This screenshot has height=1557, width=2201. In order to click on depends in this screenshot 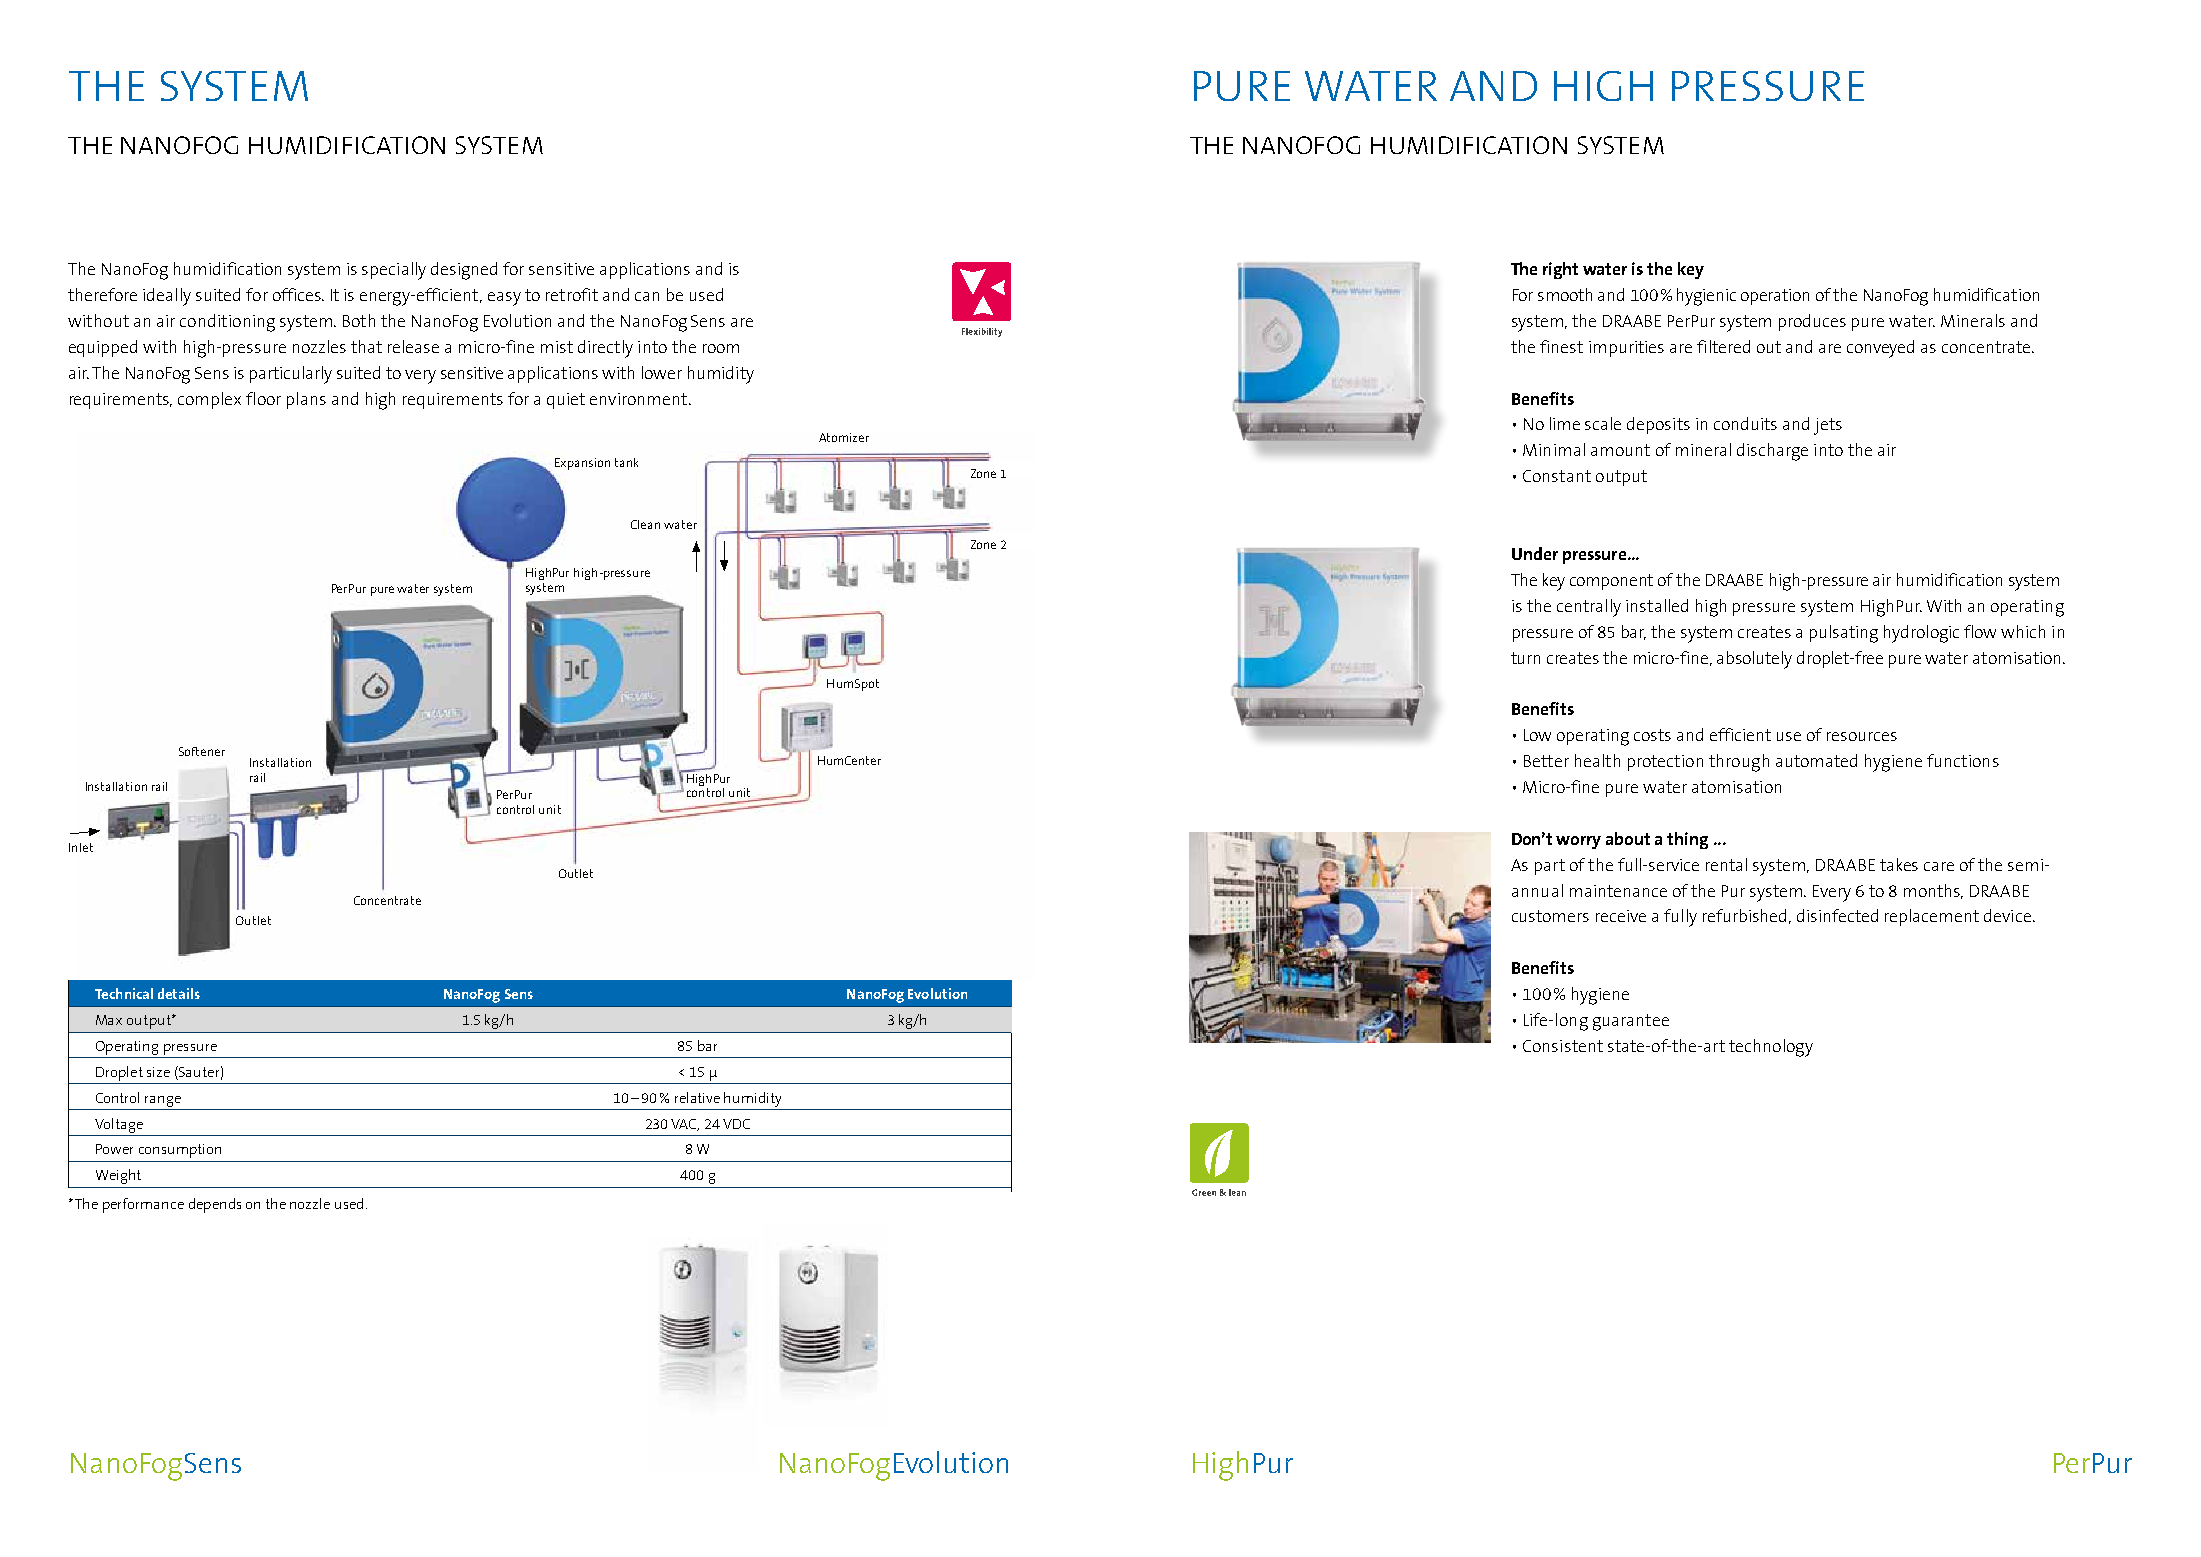, I will do `click(215, 1205)`.
